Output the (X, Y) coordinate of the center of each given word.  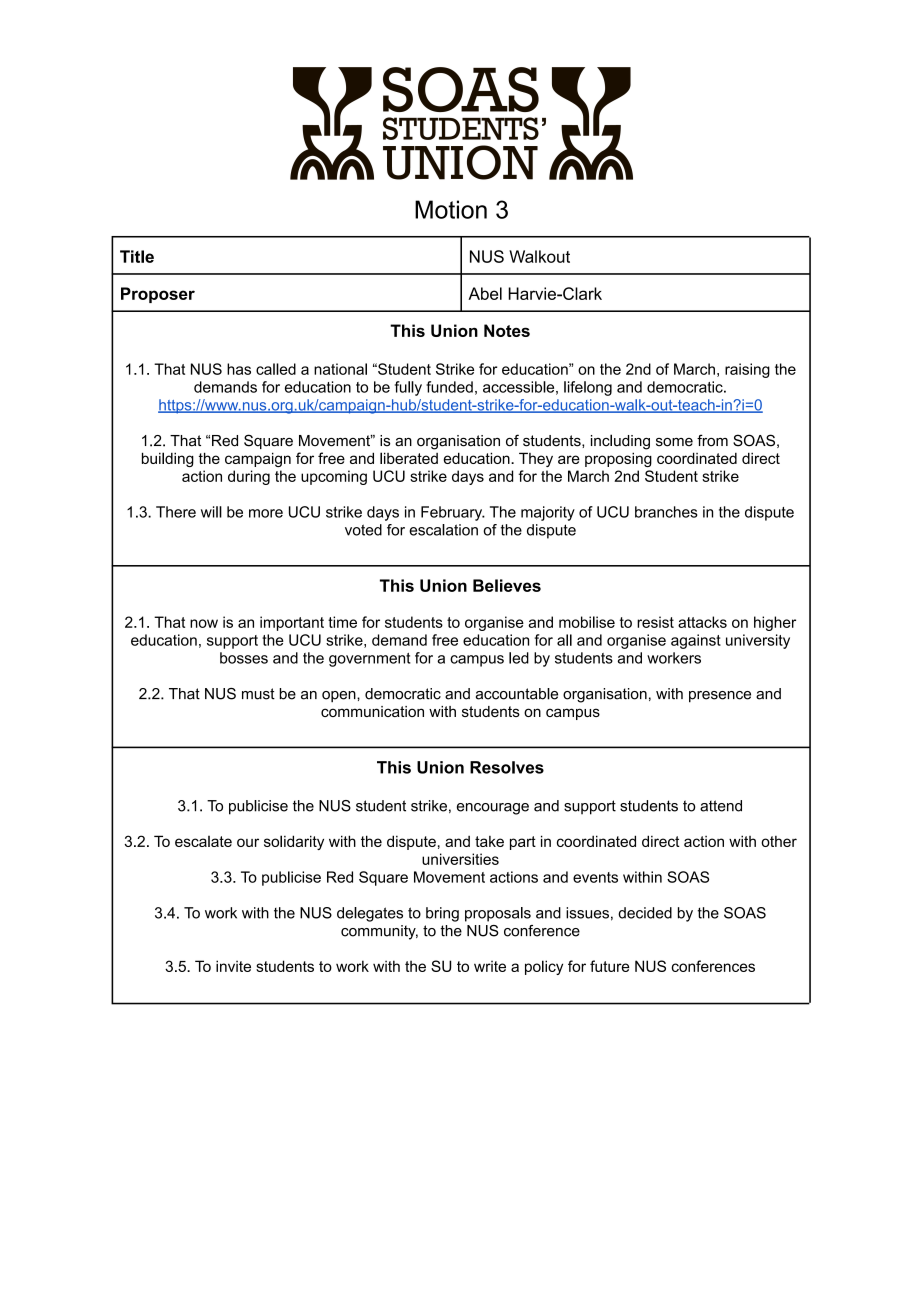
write (490, 966)
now (204, 623)
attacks (702, 622)
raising (747, 370)
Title (137, 256)
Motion (451, 209)
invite (233, 966)
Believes (507, 585)
